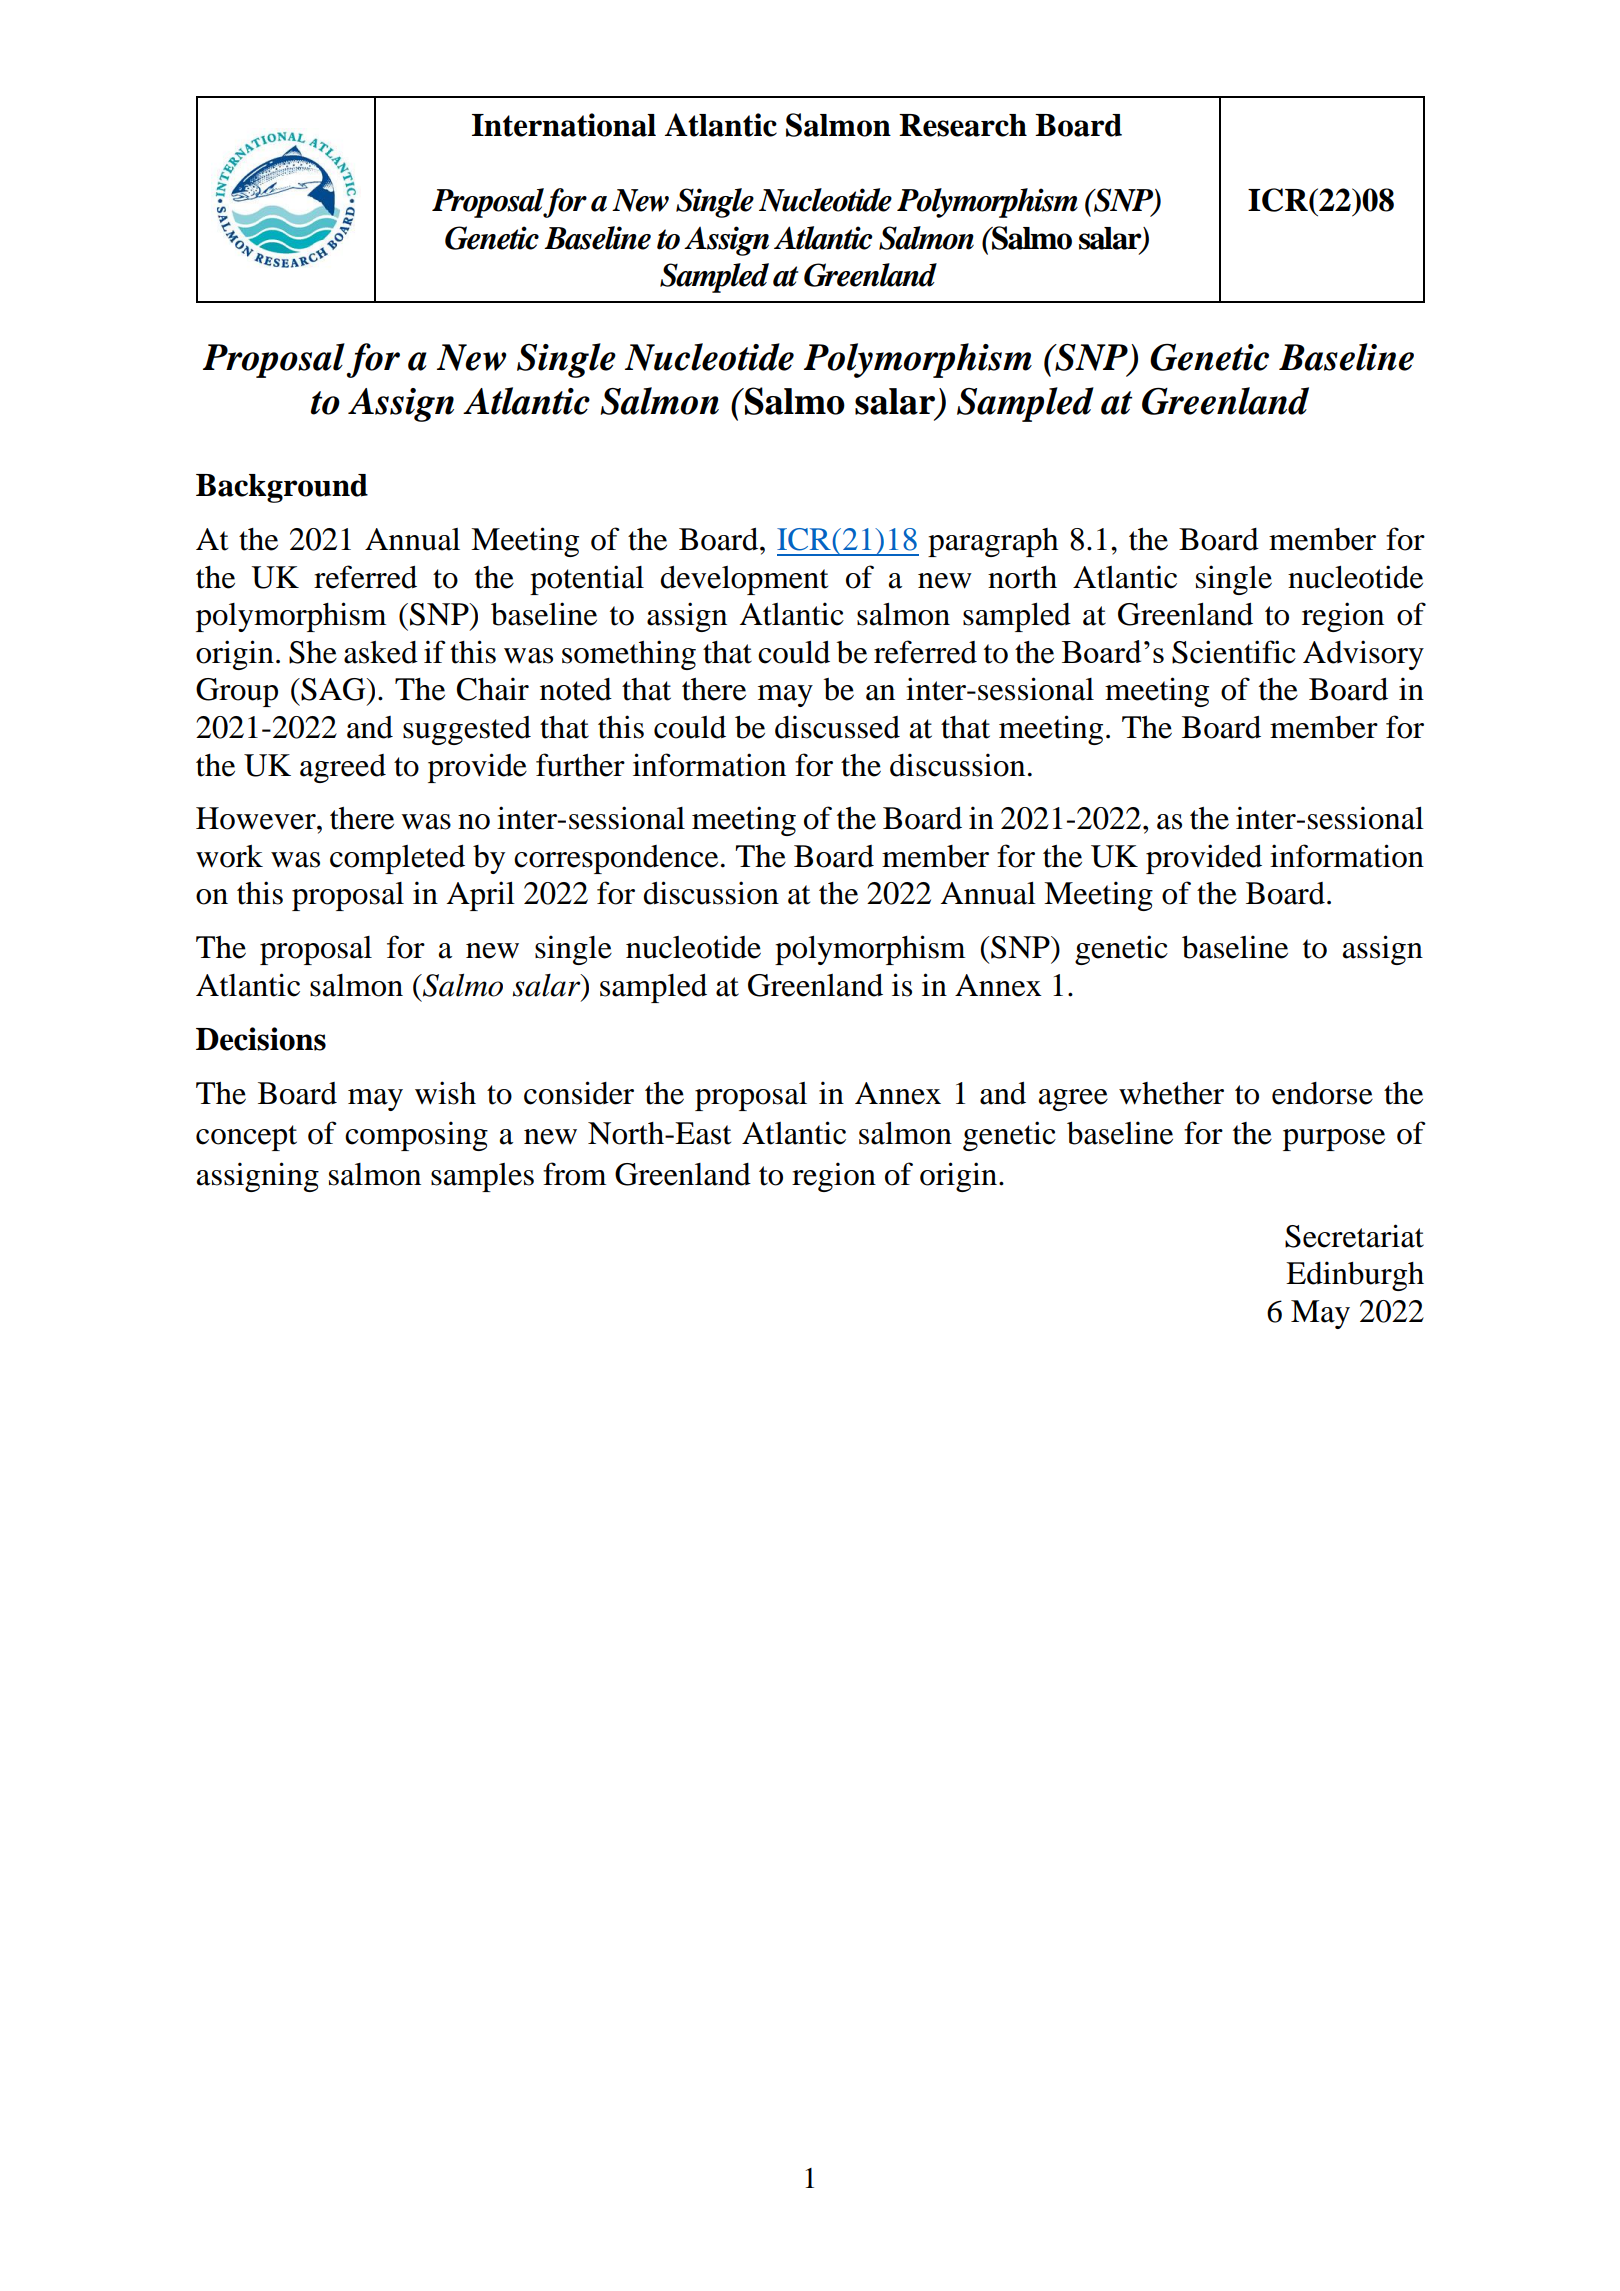  Describe the element at coordinates (1234, 652) in the screenshot. I see `Scientific` at that location.
